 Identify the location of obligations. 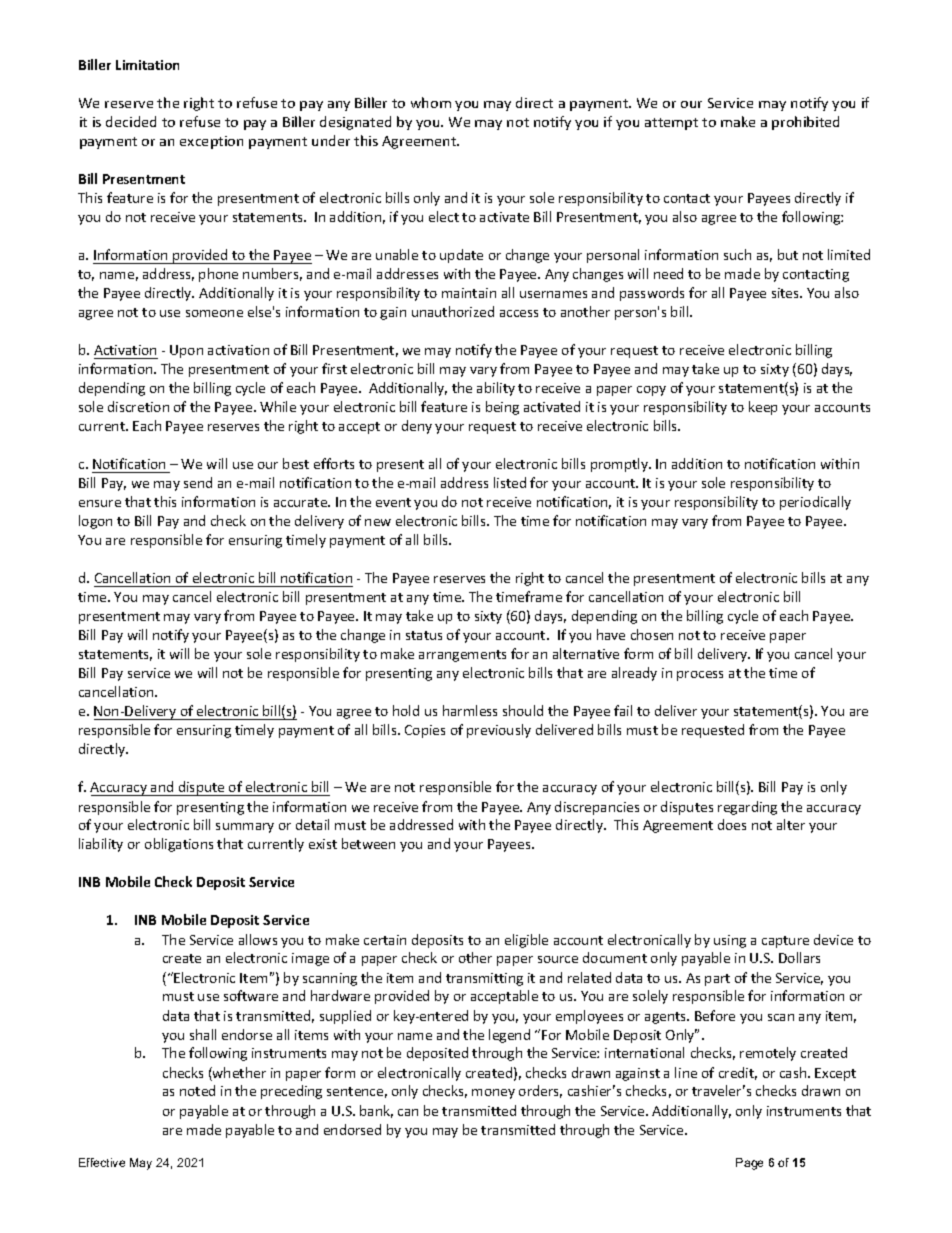
(179, 845).
